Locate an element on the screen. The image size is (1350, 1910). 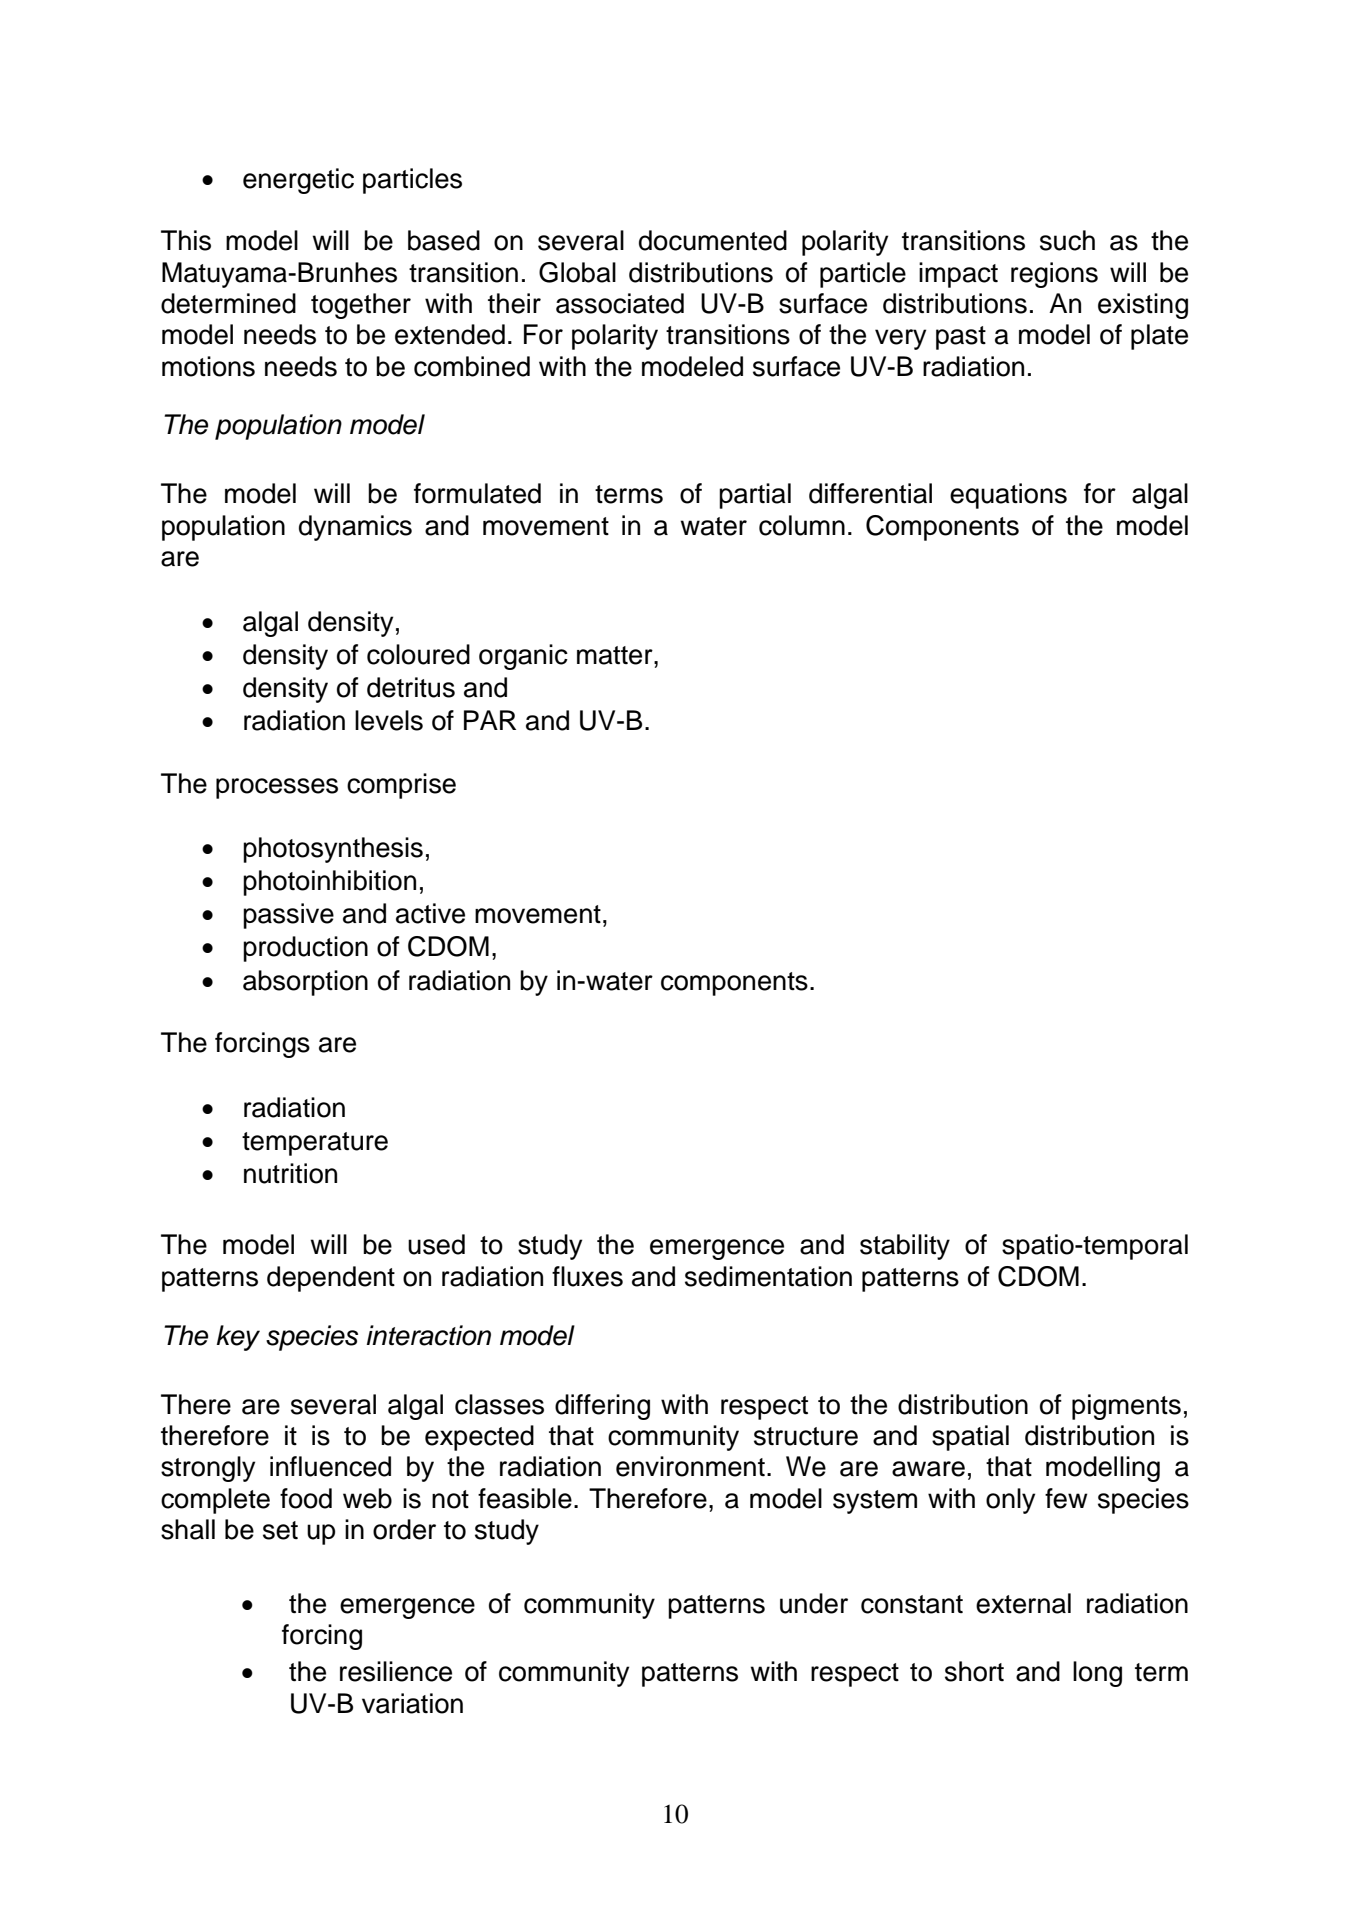
active is located at coordinates (430, 913).
